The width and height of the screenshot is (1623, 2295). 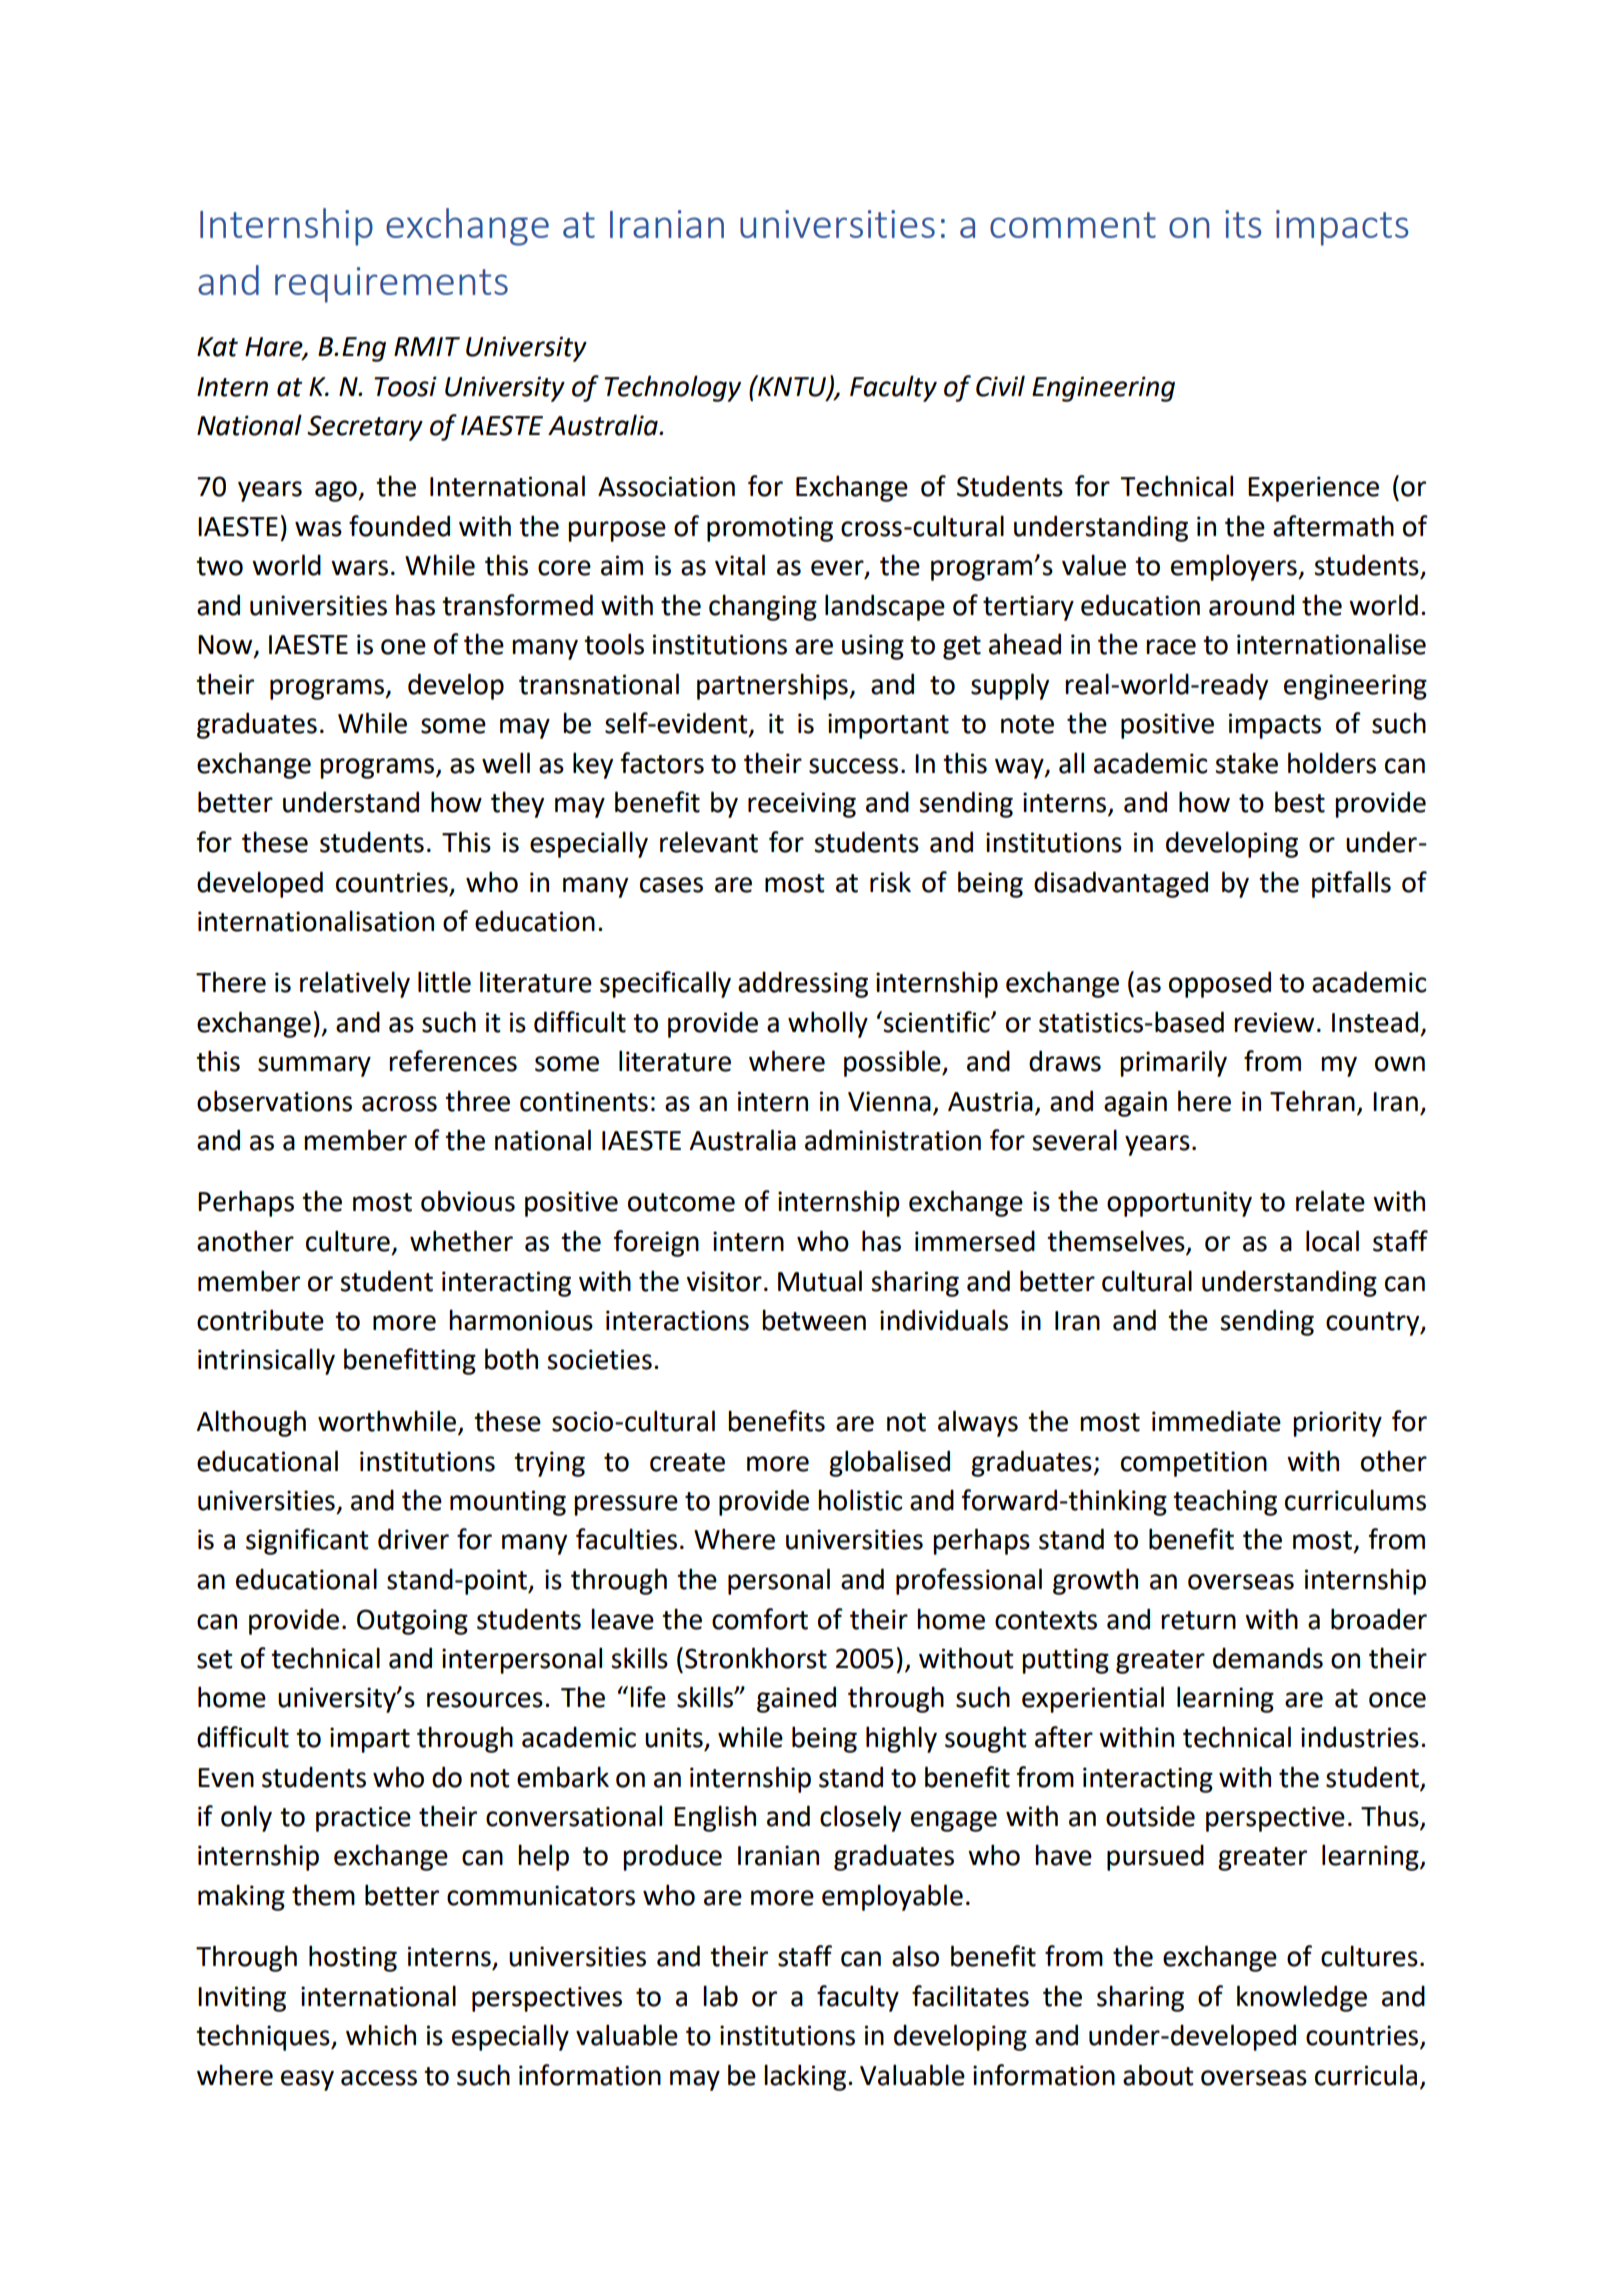 I want to click on administration, so click(x=893, y=1140).
